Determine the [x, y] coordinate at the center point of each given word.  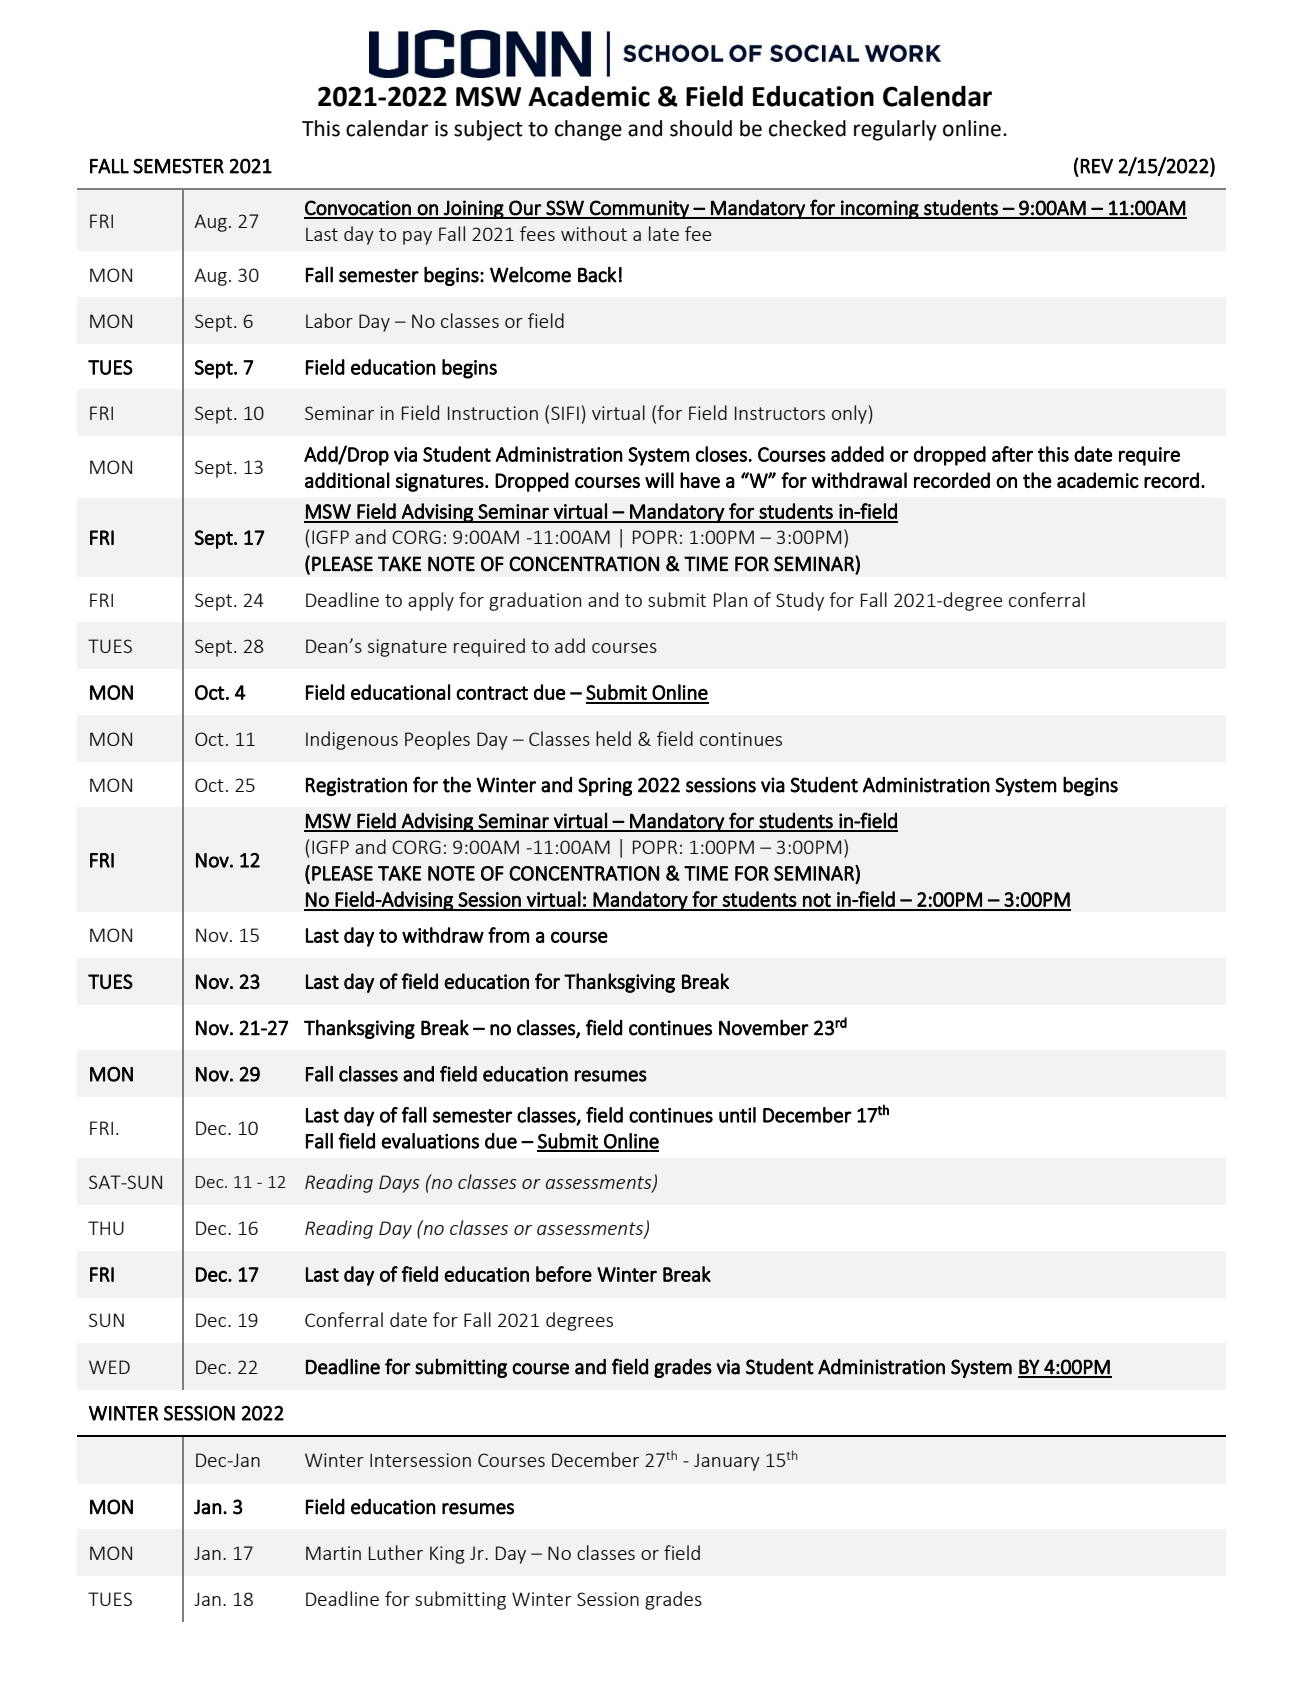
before [564, 1274]
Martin [333, 1553]
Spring [605, 786]
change [588, 130]
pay [417, 238]
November [764, 1027]
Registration [356, 786]
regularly [895, 130]
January [727, 1462]
